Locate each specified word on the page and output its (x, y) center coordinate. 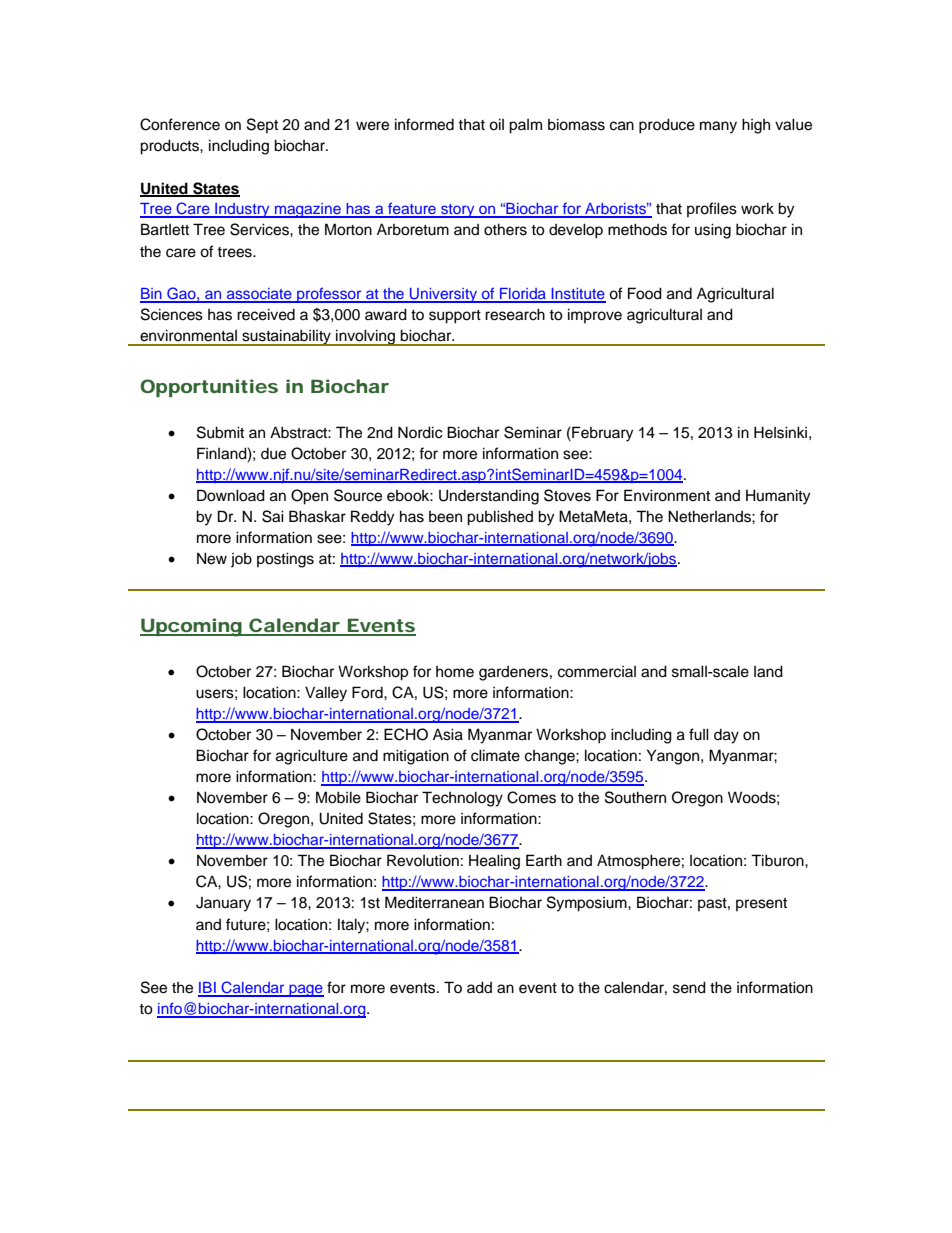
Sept (262, 125)
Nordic (420, 432)
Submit (220, 432)
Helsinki (780, 432)
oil (496, 124)
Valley (326, 694)
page (305, 990)
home (455, 672)
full (699, 734)
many (718, 127)
